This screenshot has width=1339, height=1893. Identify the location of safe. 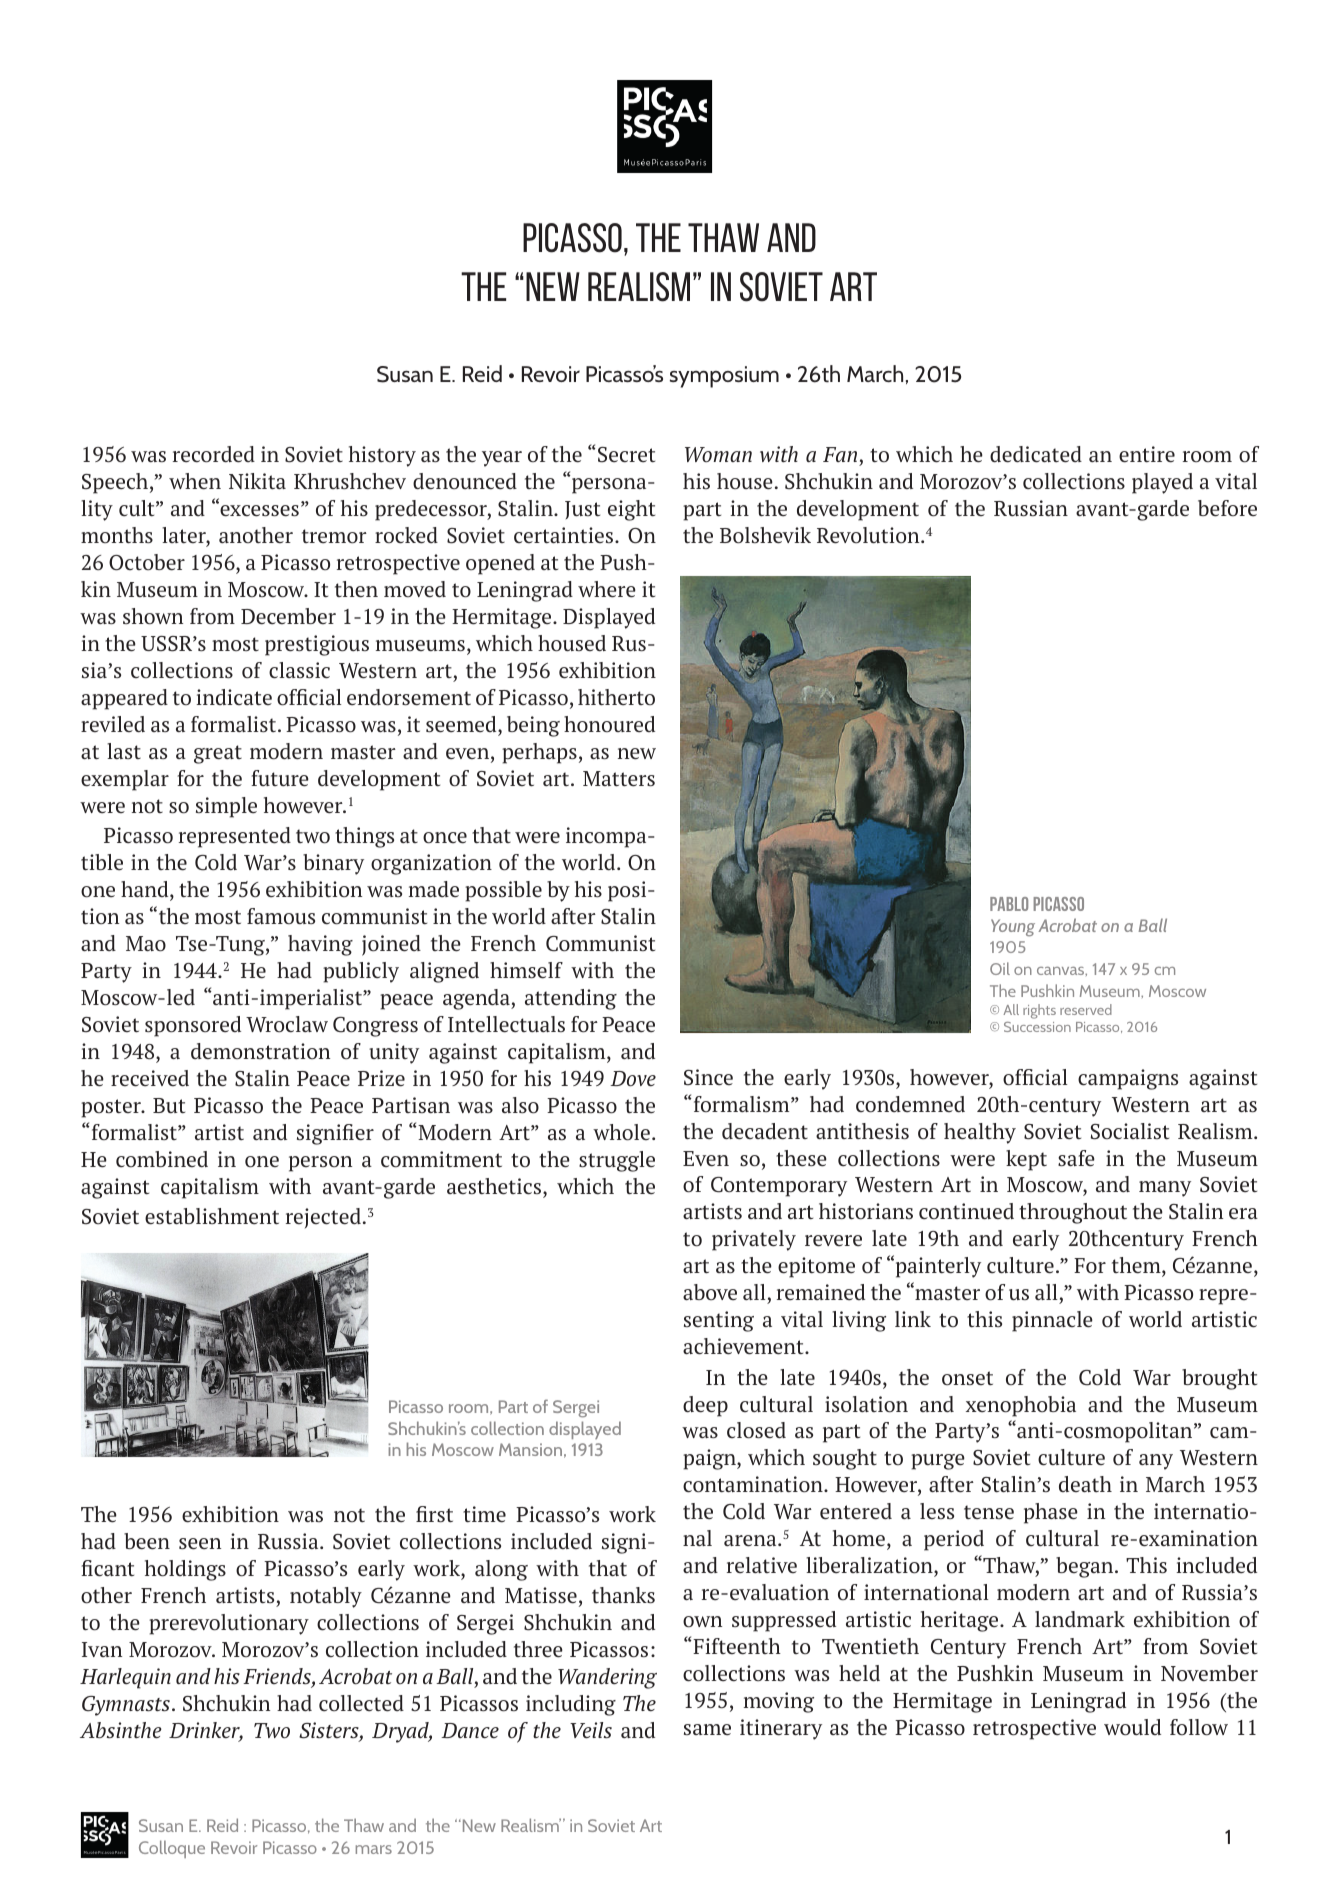
(1076, 1158).
